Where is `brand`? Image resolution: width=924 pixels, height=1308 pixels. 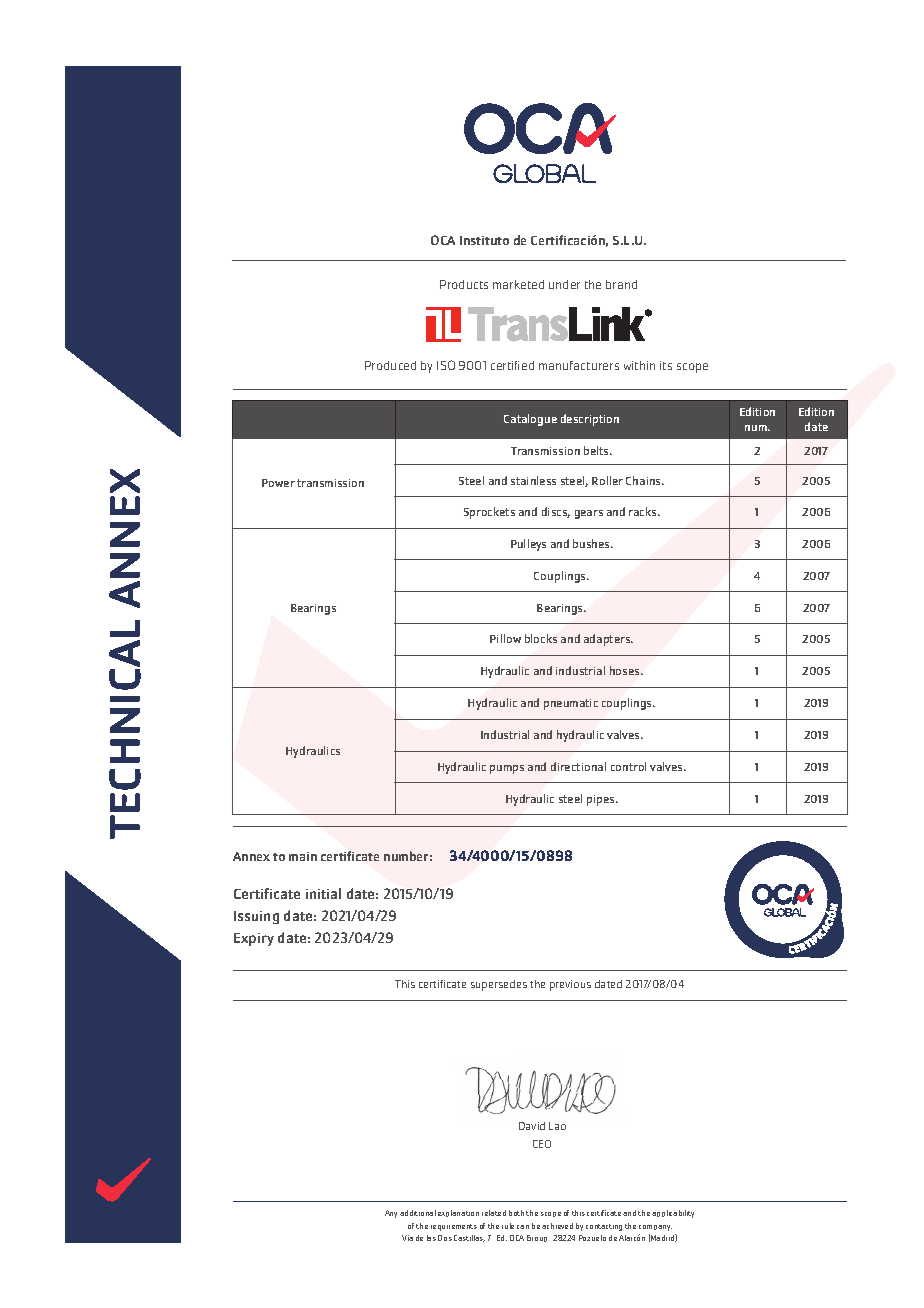
brand is located at coordinates (621, 284).
